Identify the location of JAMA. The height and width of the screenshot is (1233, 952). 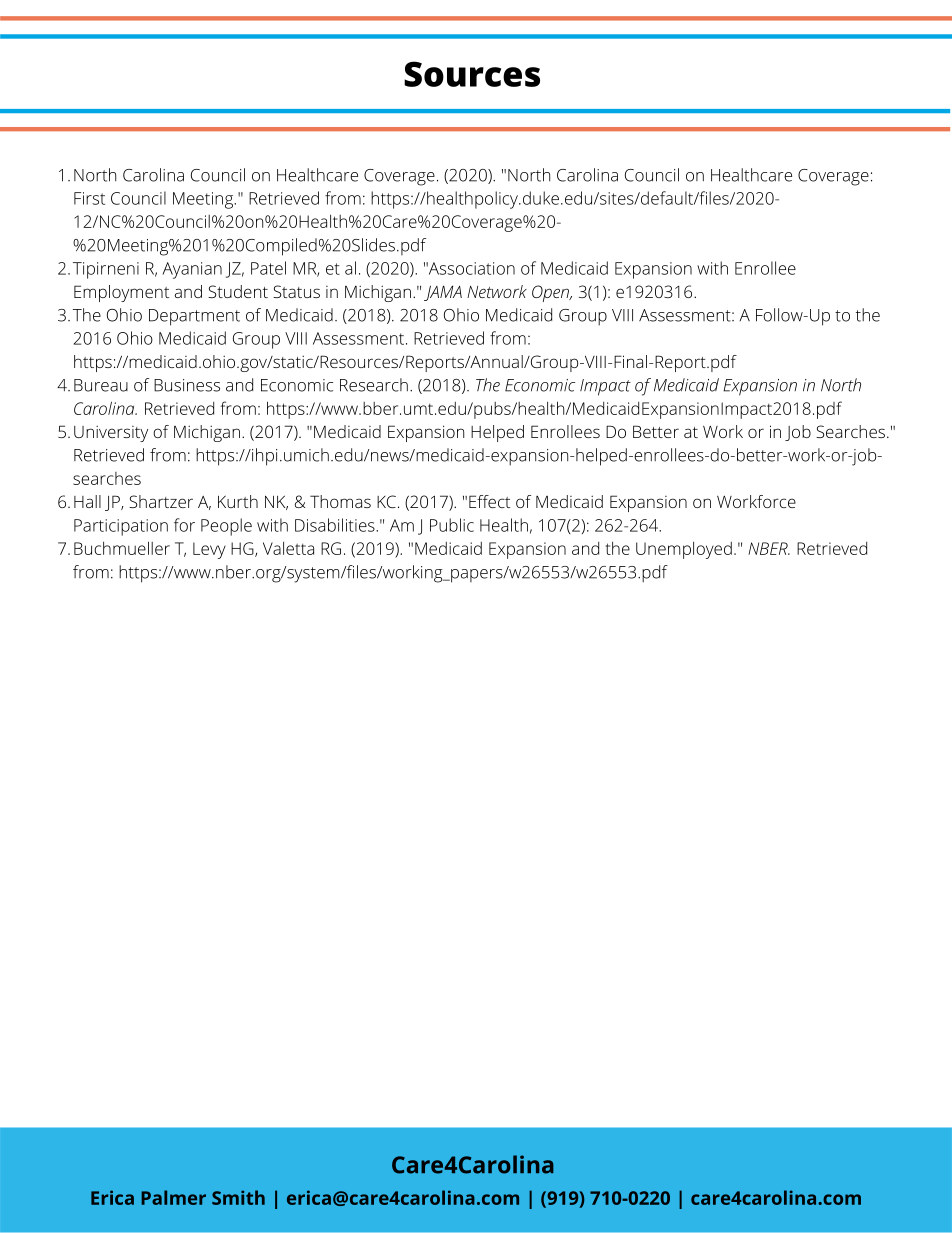
(443, 293).
